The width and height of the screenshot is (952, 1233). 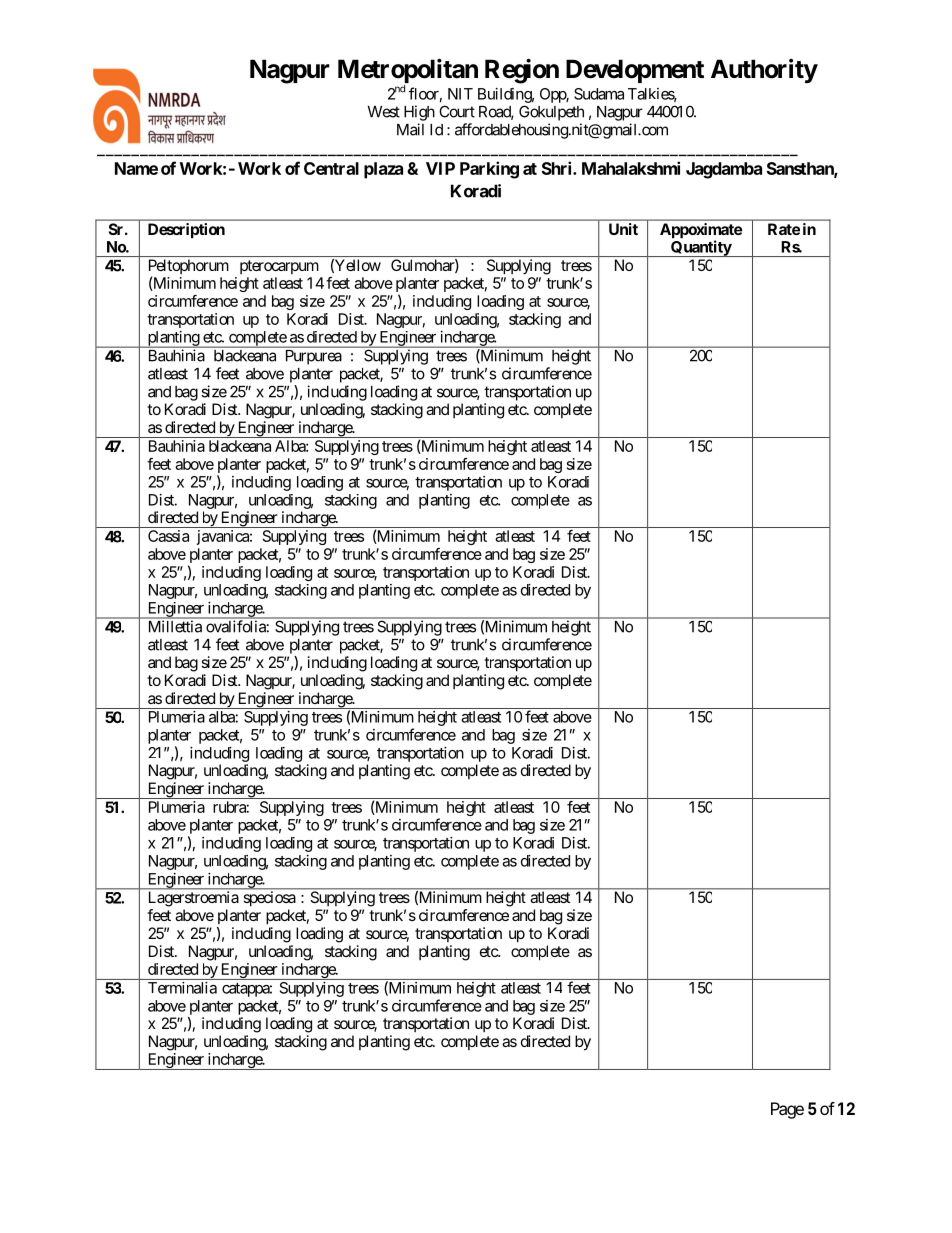 I want to click on Unit, so click(x=623, y=229).
